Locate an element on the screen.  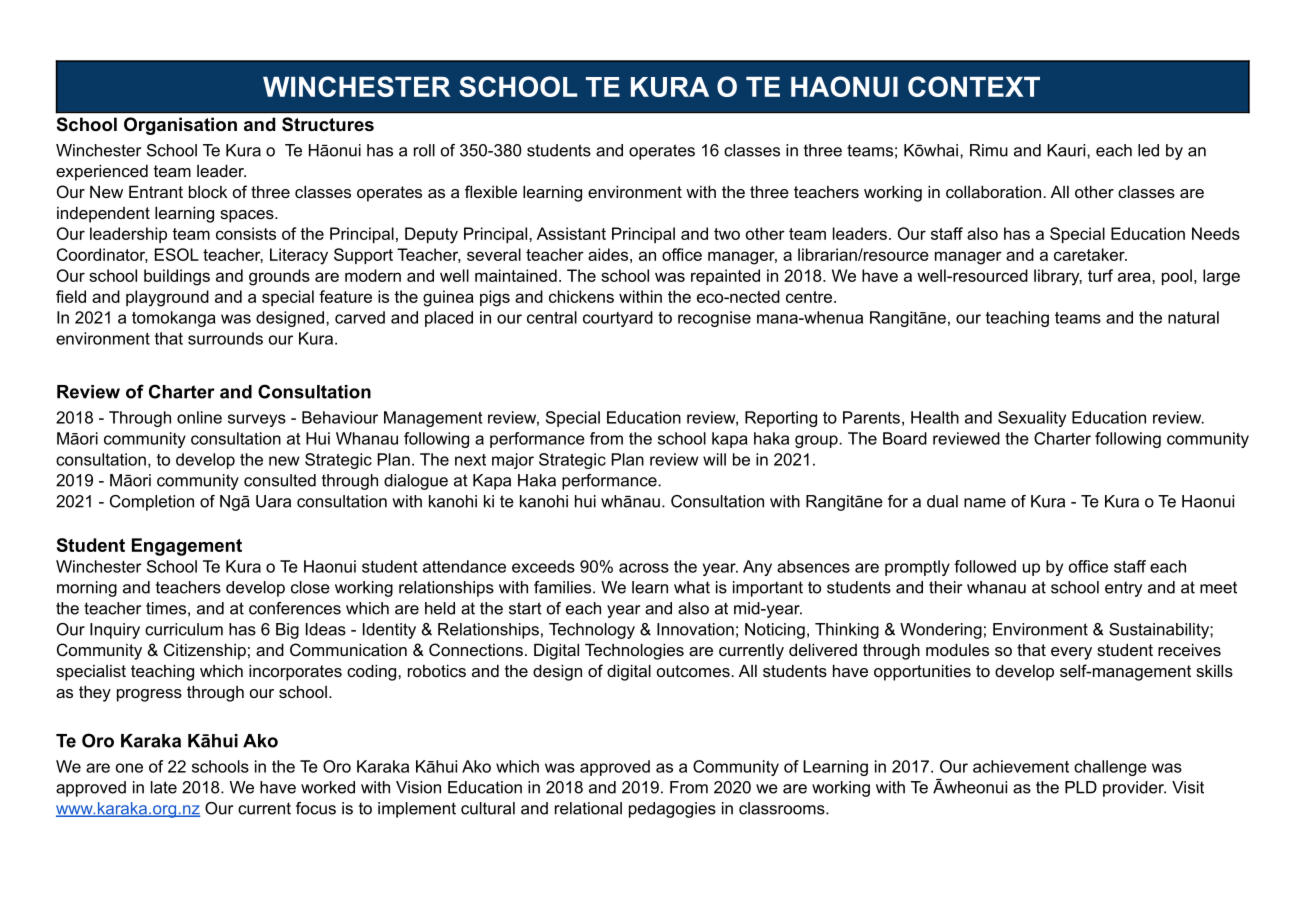
Completion is located at coordinates (152, 503).
